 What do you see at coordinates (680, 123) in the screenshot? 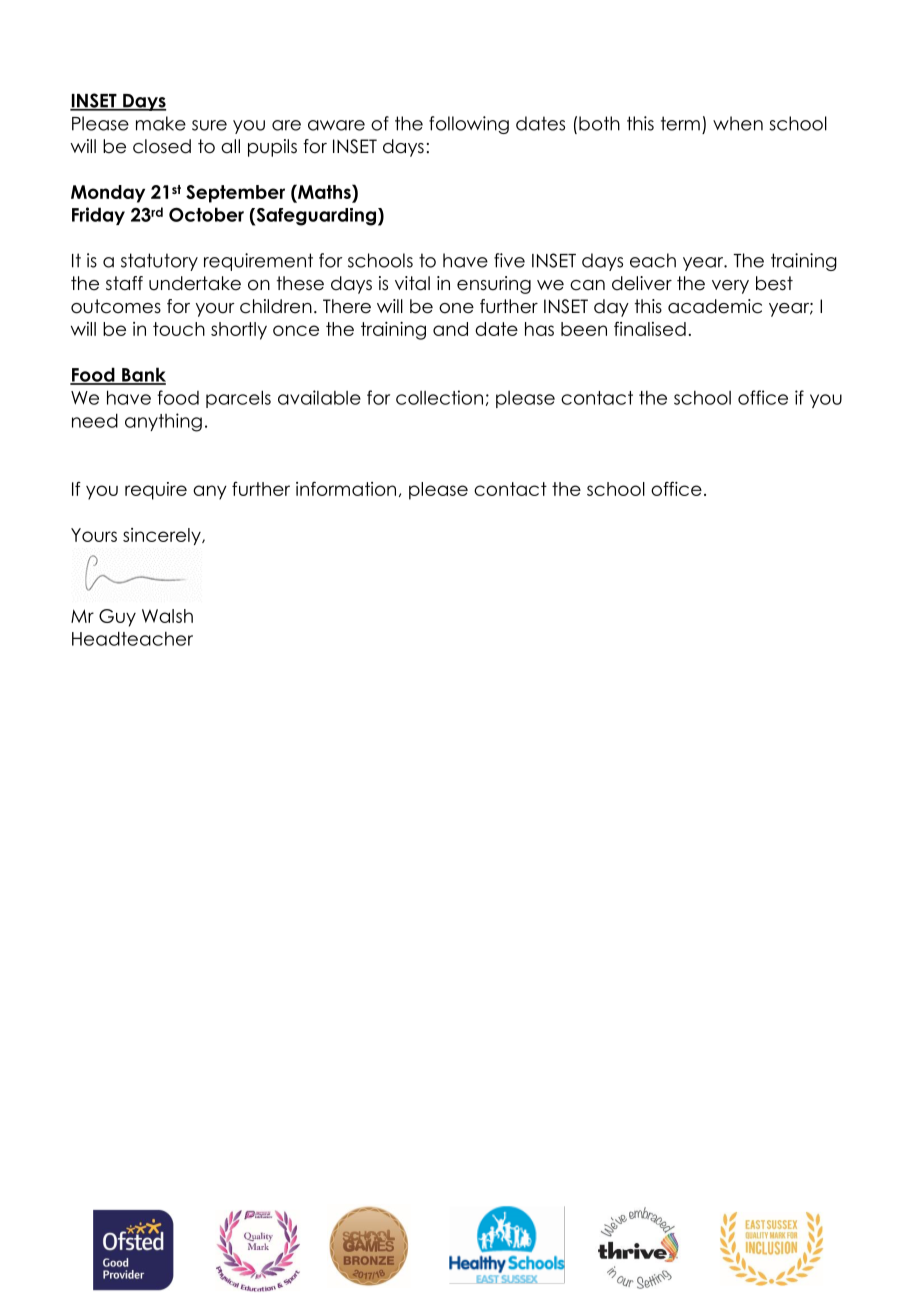
I see `term` at bounding box center [680, 123].
